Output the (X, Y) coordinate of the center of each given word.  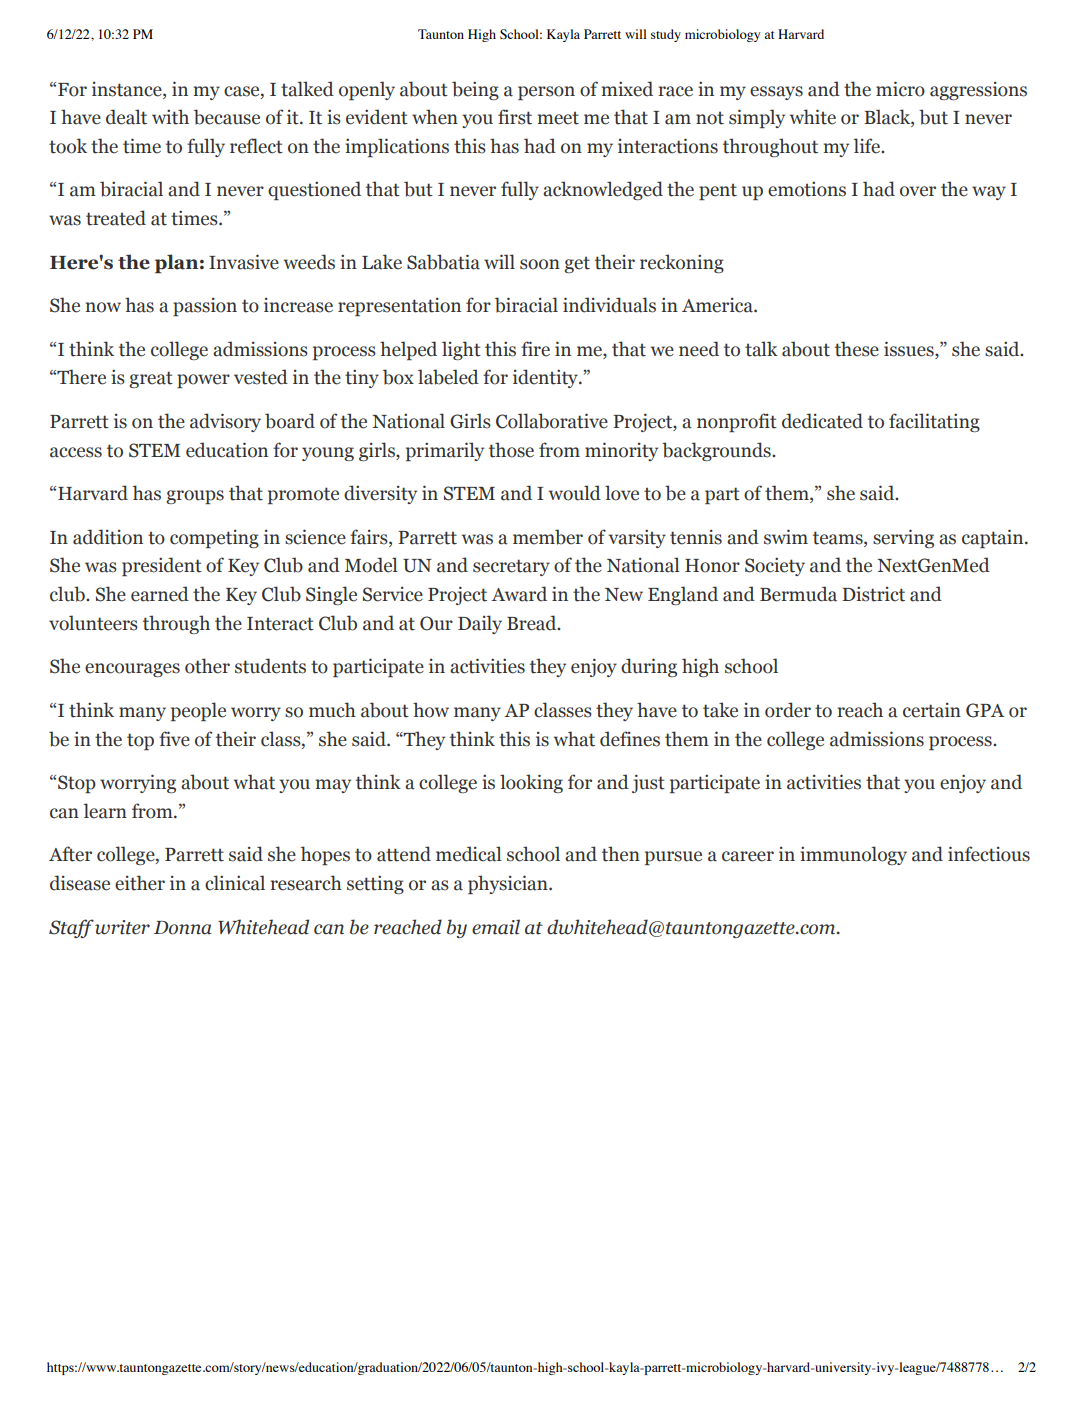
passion (205, 306)
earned (160, 594)
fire (535, 349)
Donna (182, 928)
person (546, 93)
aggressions (978, 90)
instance (128, 89)
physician (509, 884)
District (873, 594)
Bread (533, 623)
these (857, 349)
